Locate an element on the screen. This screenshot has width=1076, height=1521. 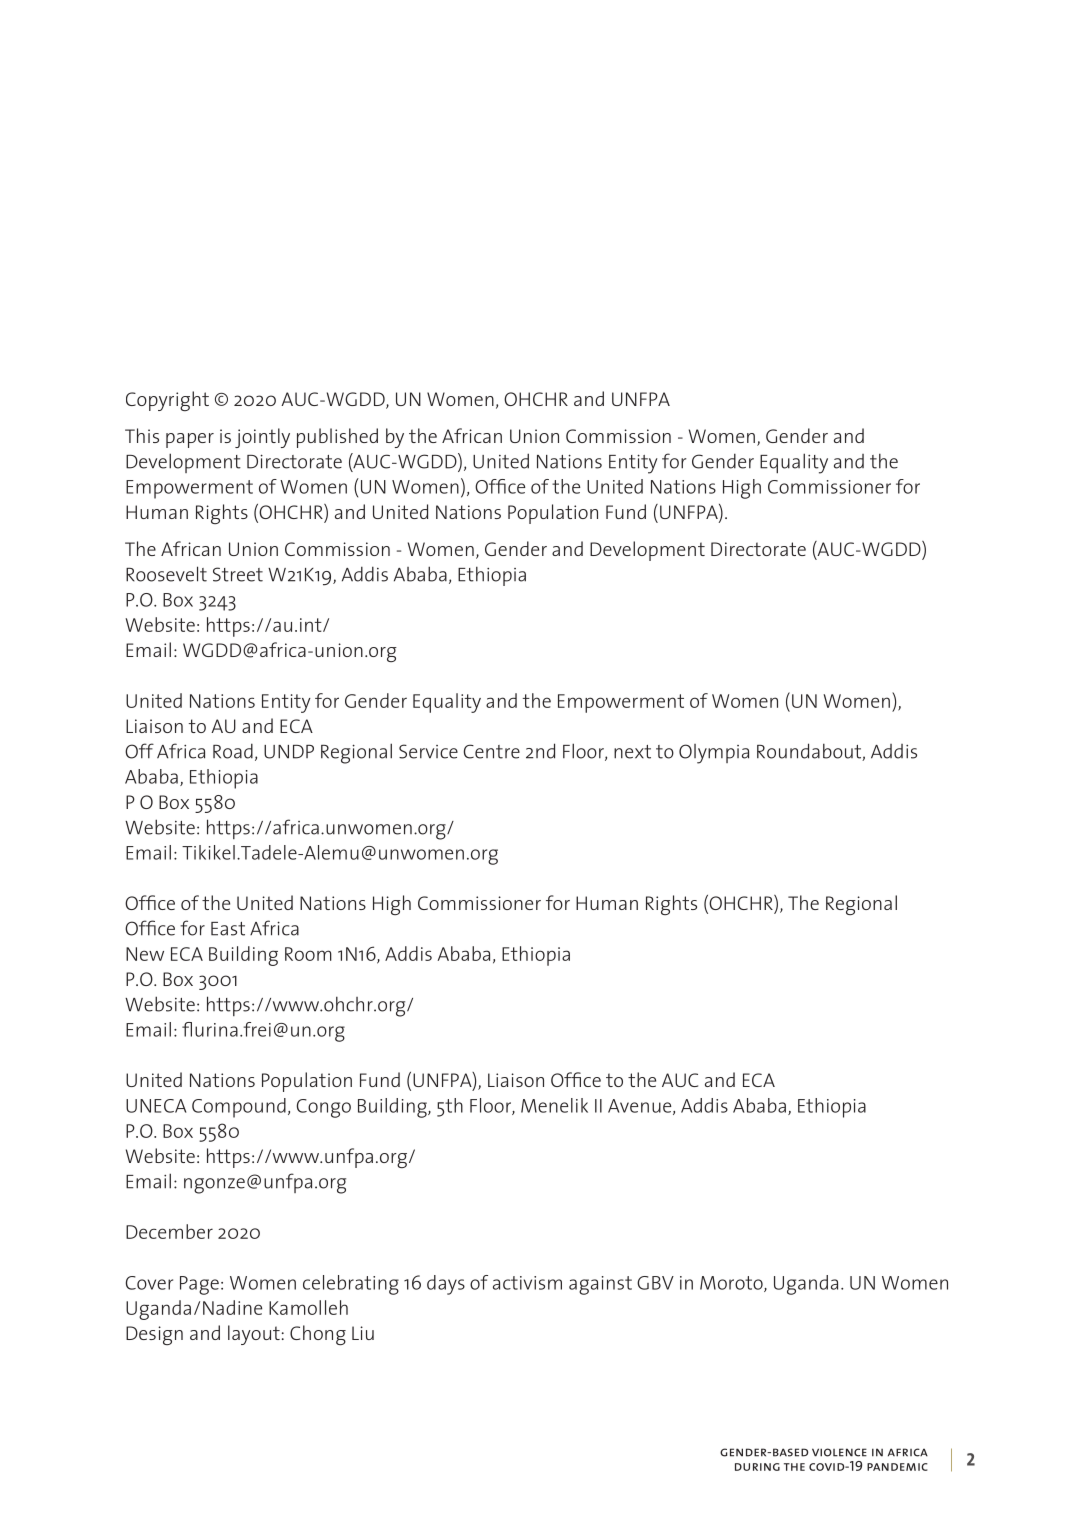
published is located at coordinates (337, 438).
